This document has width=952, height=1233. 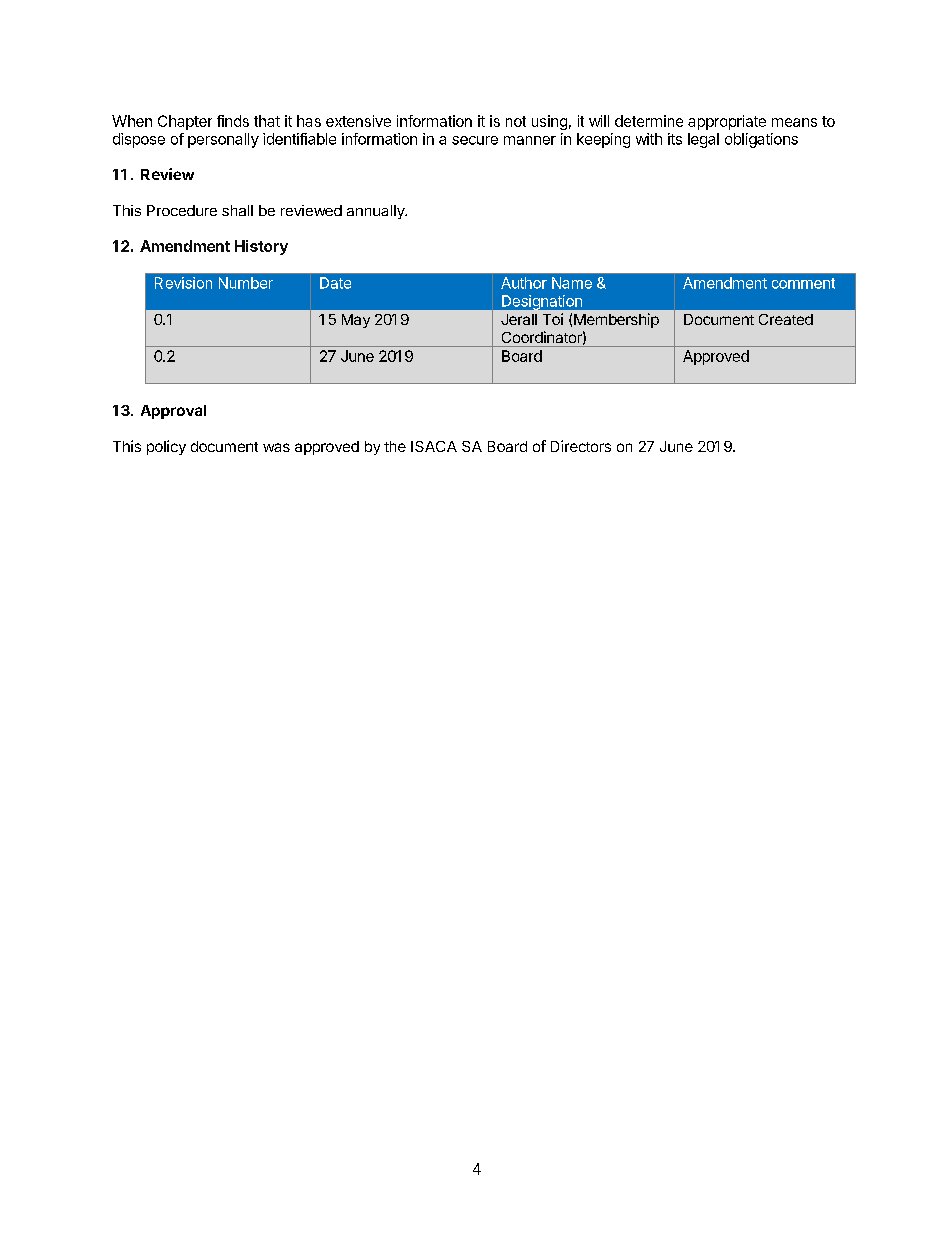 I want to click on secure, so click(x=475, y=140).
